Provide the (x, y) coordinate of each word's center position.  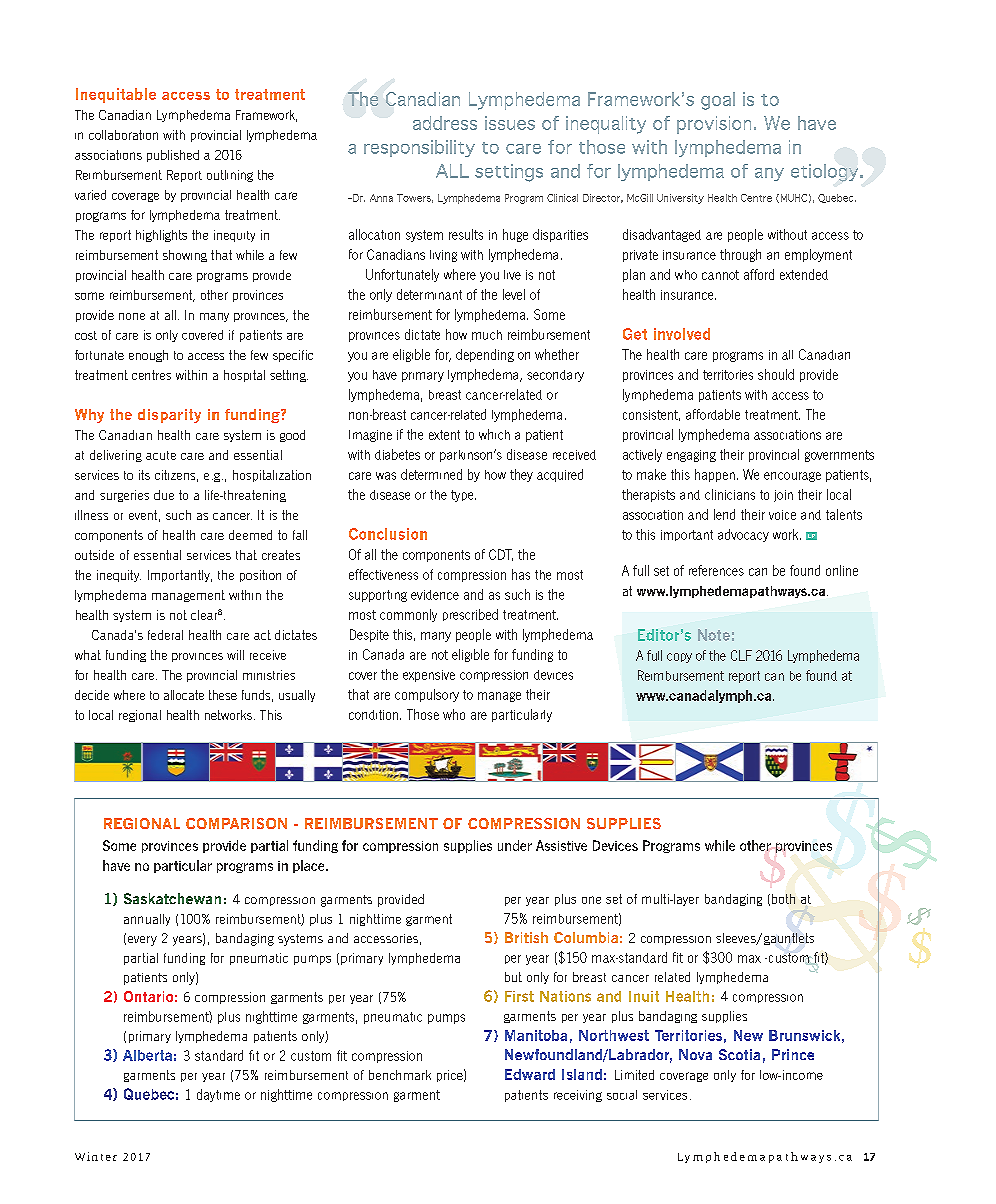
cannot (720, 275)
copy (679, 658)
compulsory (427, 695)
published (173, 156)
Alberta (147, 1055)
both (783, 899)
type (463, 496)
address (445, 123)
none (132, 316)
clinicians (730, 494)
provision (714, 125)
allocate (184, 695)
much (487, 335)
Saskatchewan (172, 898)
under (515, 845)
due (164, 495)
